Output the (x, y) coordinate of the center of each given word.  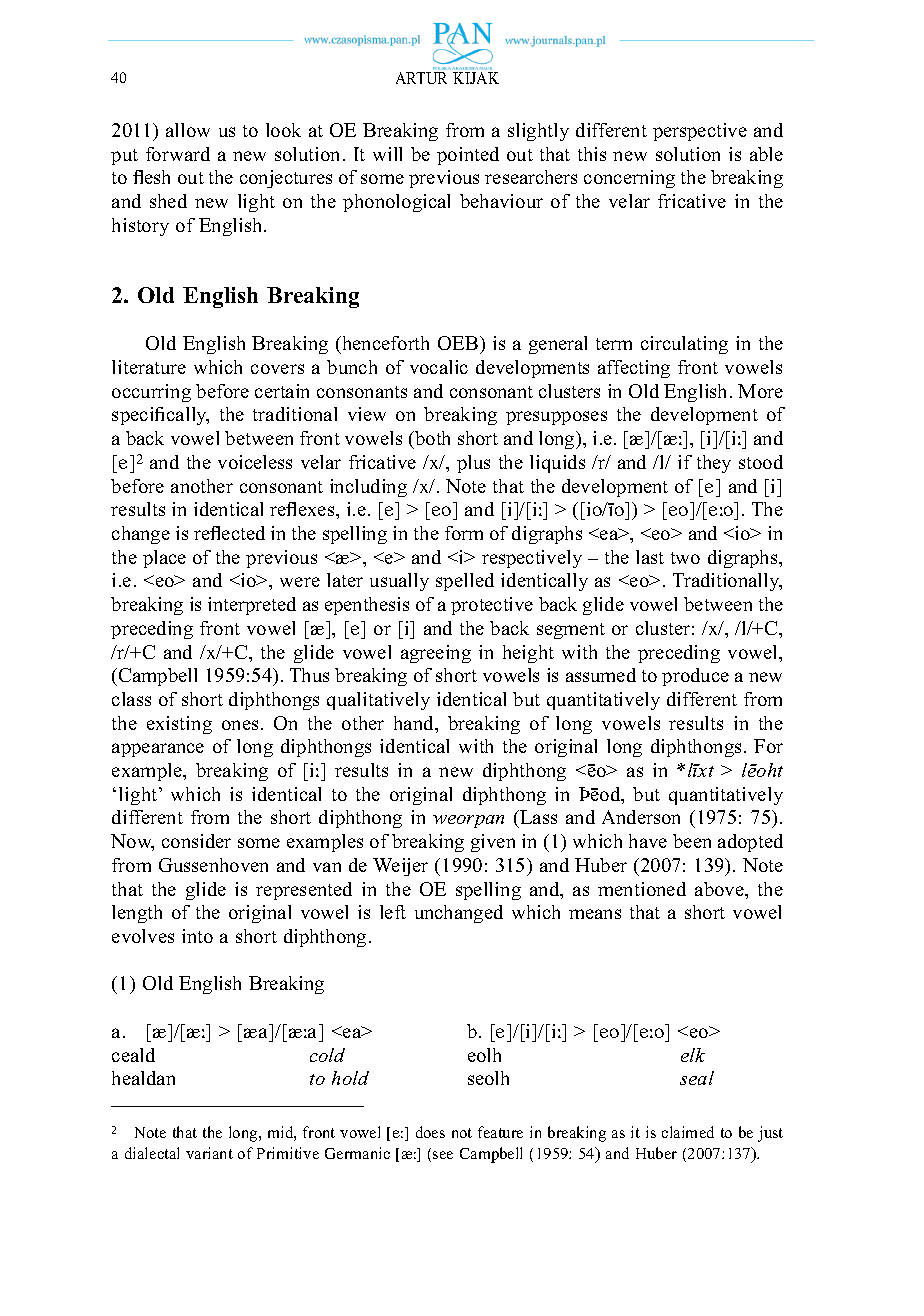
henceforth (384, 343)
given (493, 843)
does (430, 1132)
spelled (465, 582)
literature (149, 367)
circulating (684, 345)
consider (196, 841)
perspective (700, 132)
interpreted (252, 606)
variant (209, 1153)
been (692, 841)
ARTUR (421, 78)
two (685, 558)
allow (188, 130)
